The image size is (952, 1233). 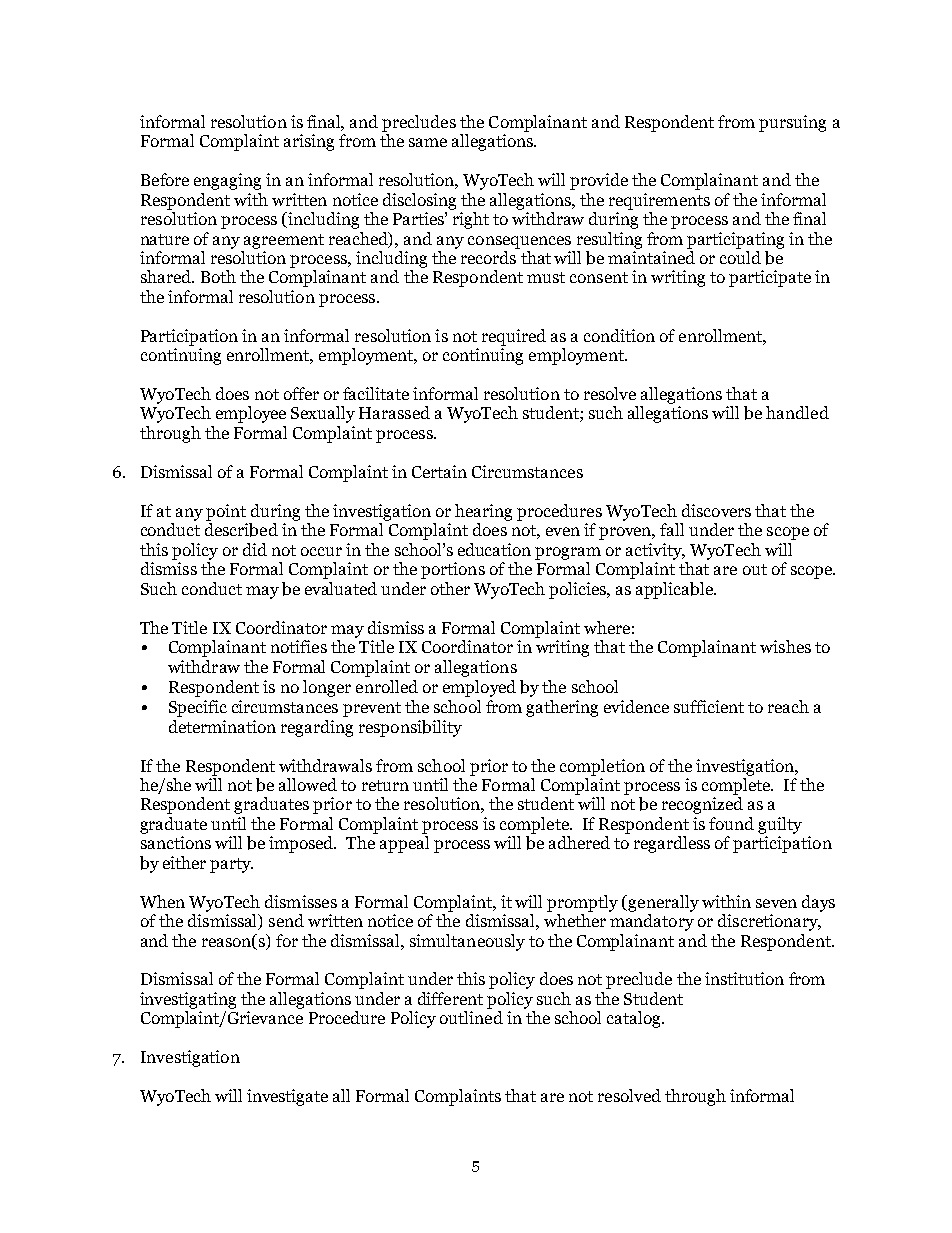 I want to click on responsibility, so click(x=410, y=728).
